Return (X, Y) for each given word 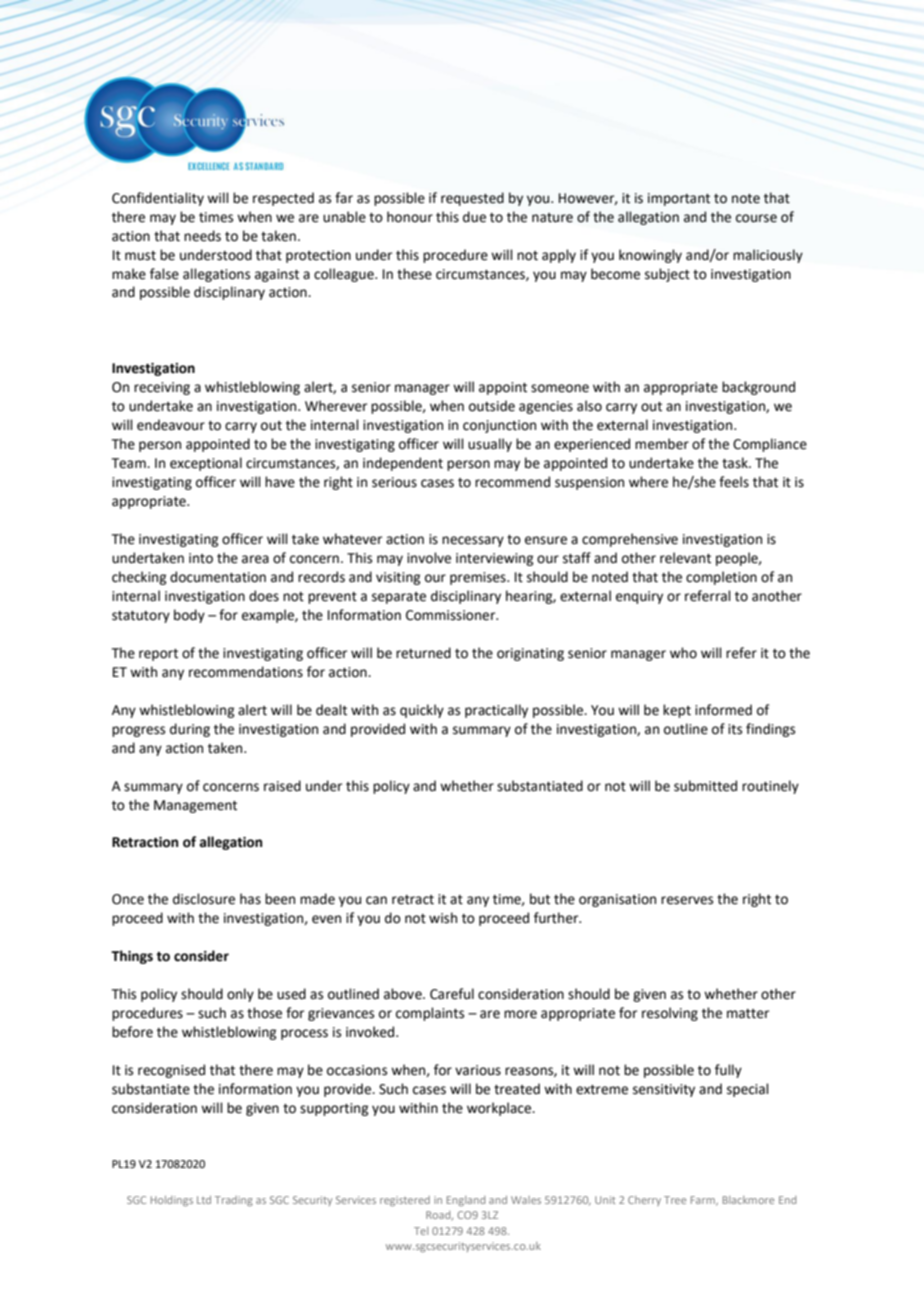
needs (202, 236)
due (474, 217)
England (466, 1201)
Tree (675, 1200)
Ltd (204, 1200)
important (679, 199)
